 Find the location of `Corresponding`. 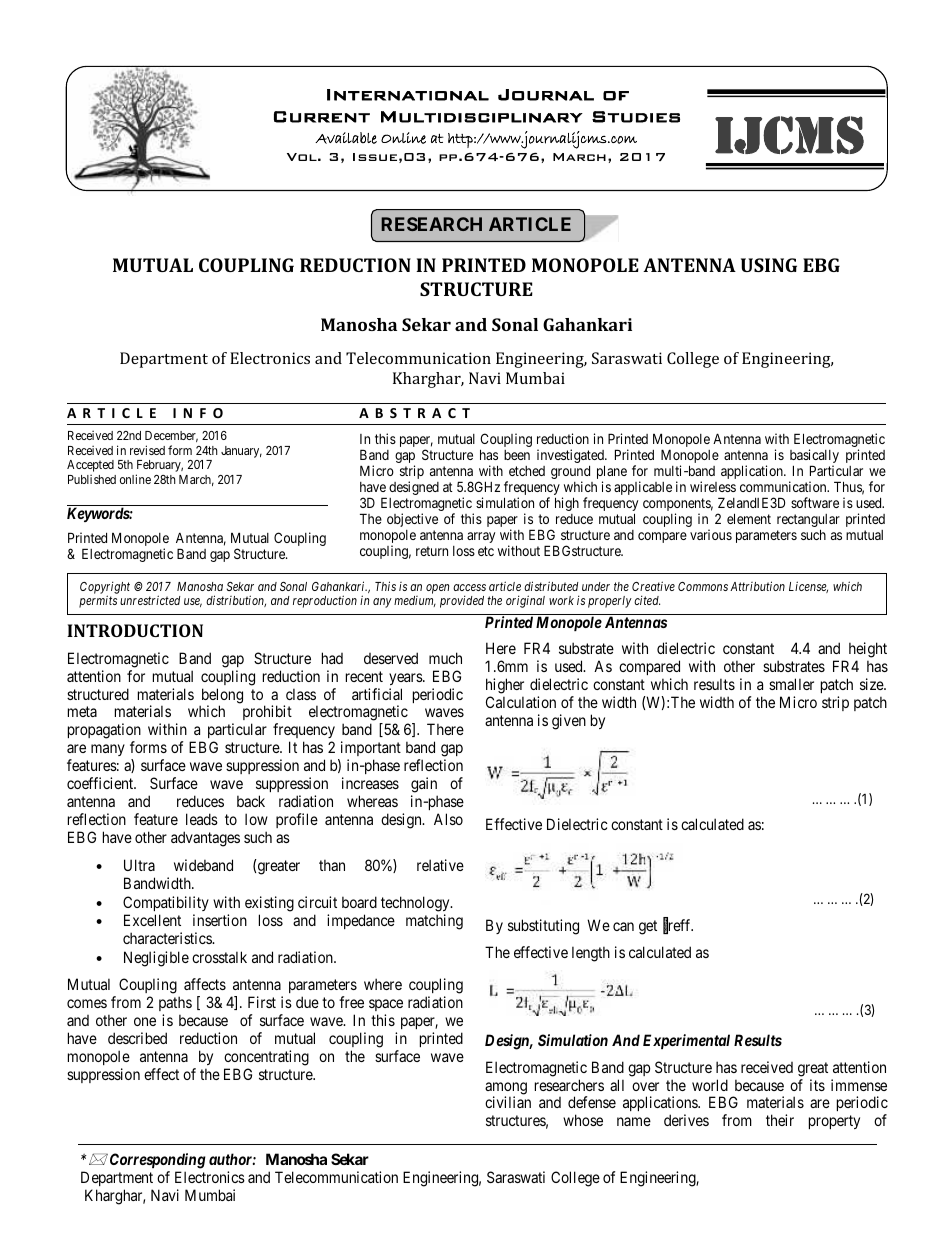

Corresponding is located at coordinates (156, 1161).
